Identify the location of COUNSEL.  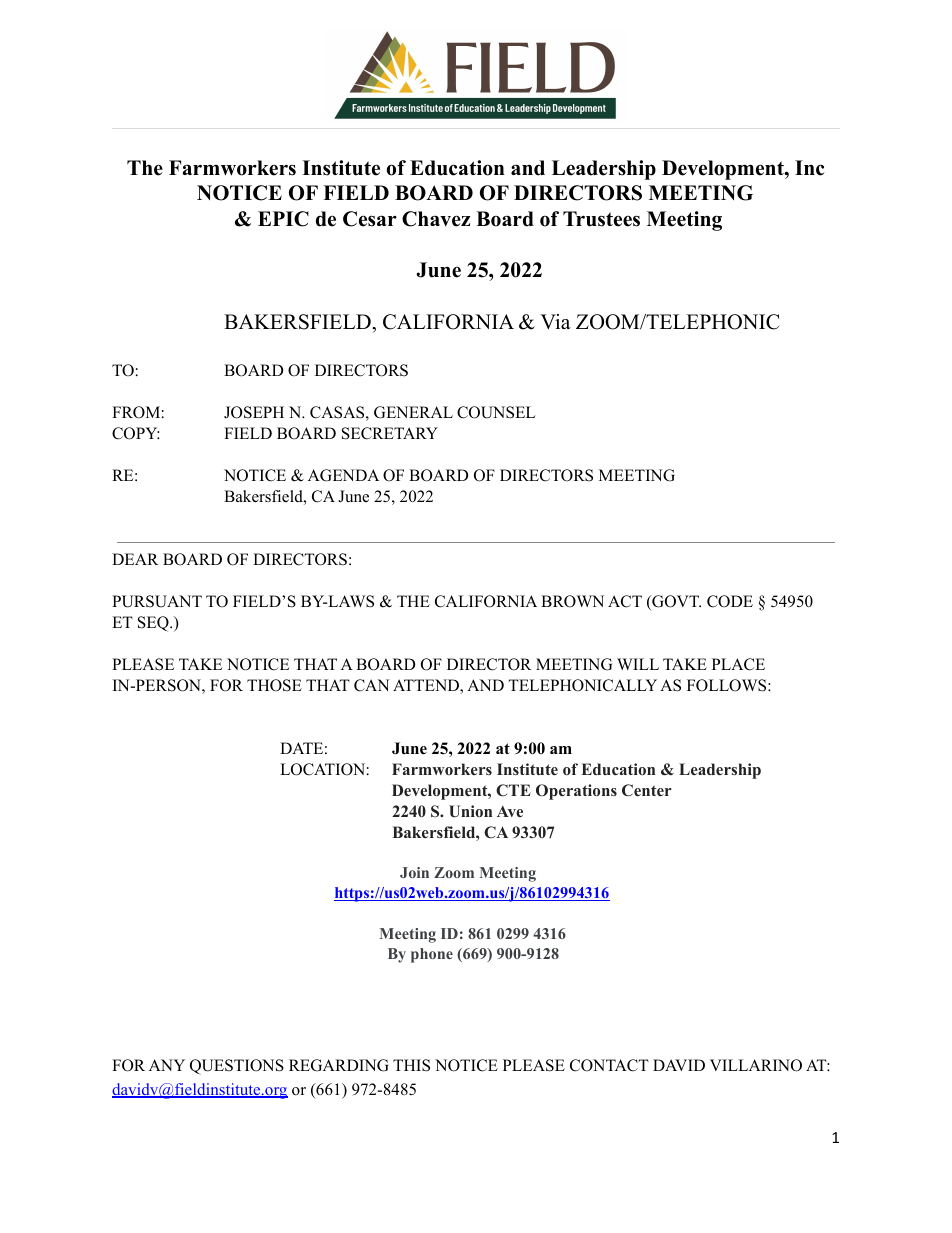
(496, 412).
